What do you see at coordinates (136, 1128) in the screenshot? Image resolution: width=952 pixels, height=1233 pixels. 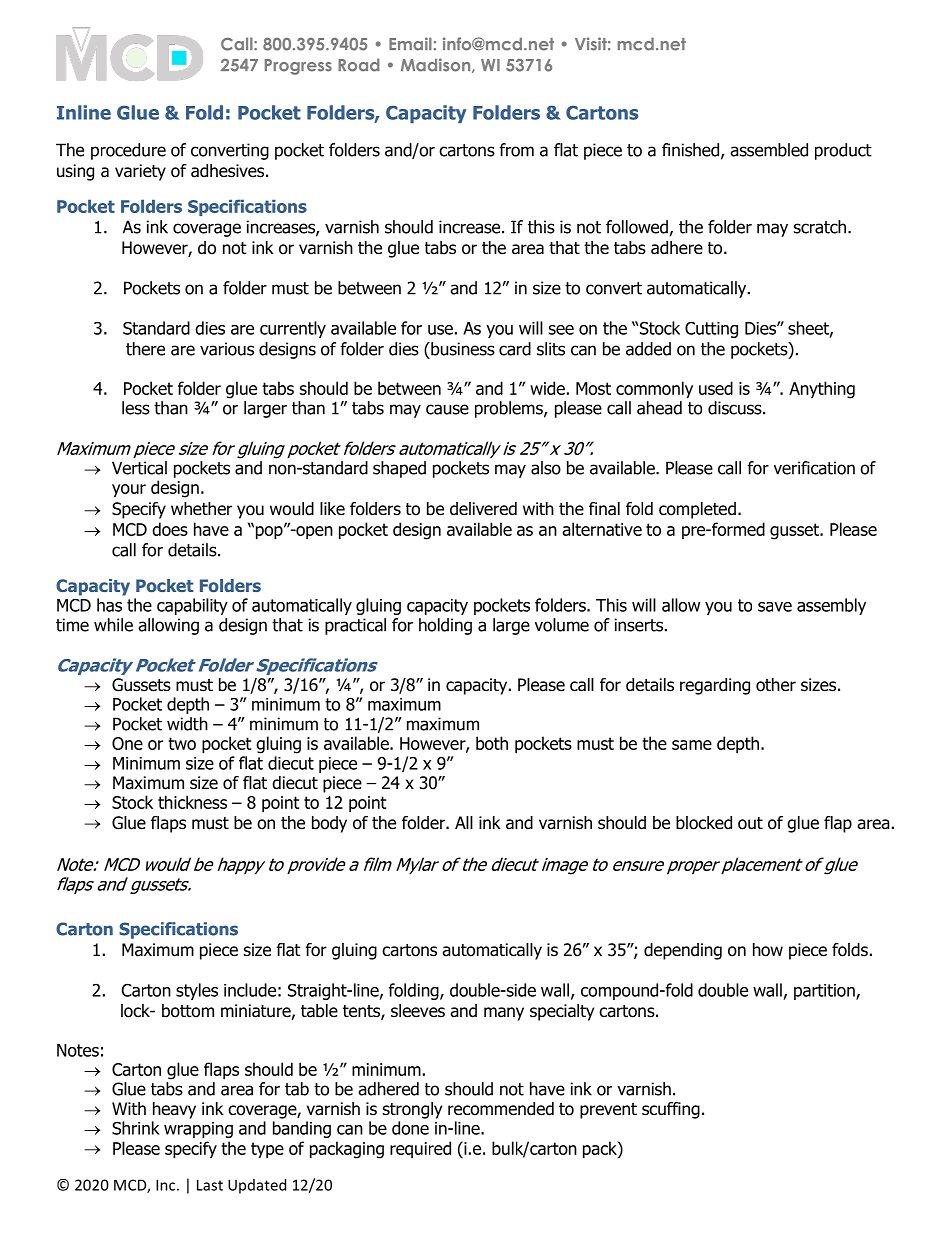 I see `Shrink` at bounding box center [136, 1128].
